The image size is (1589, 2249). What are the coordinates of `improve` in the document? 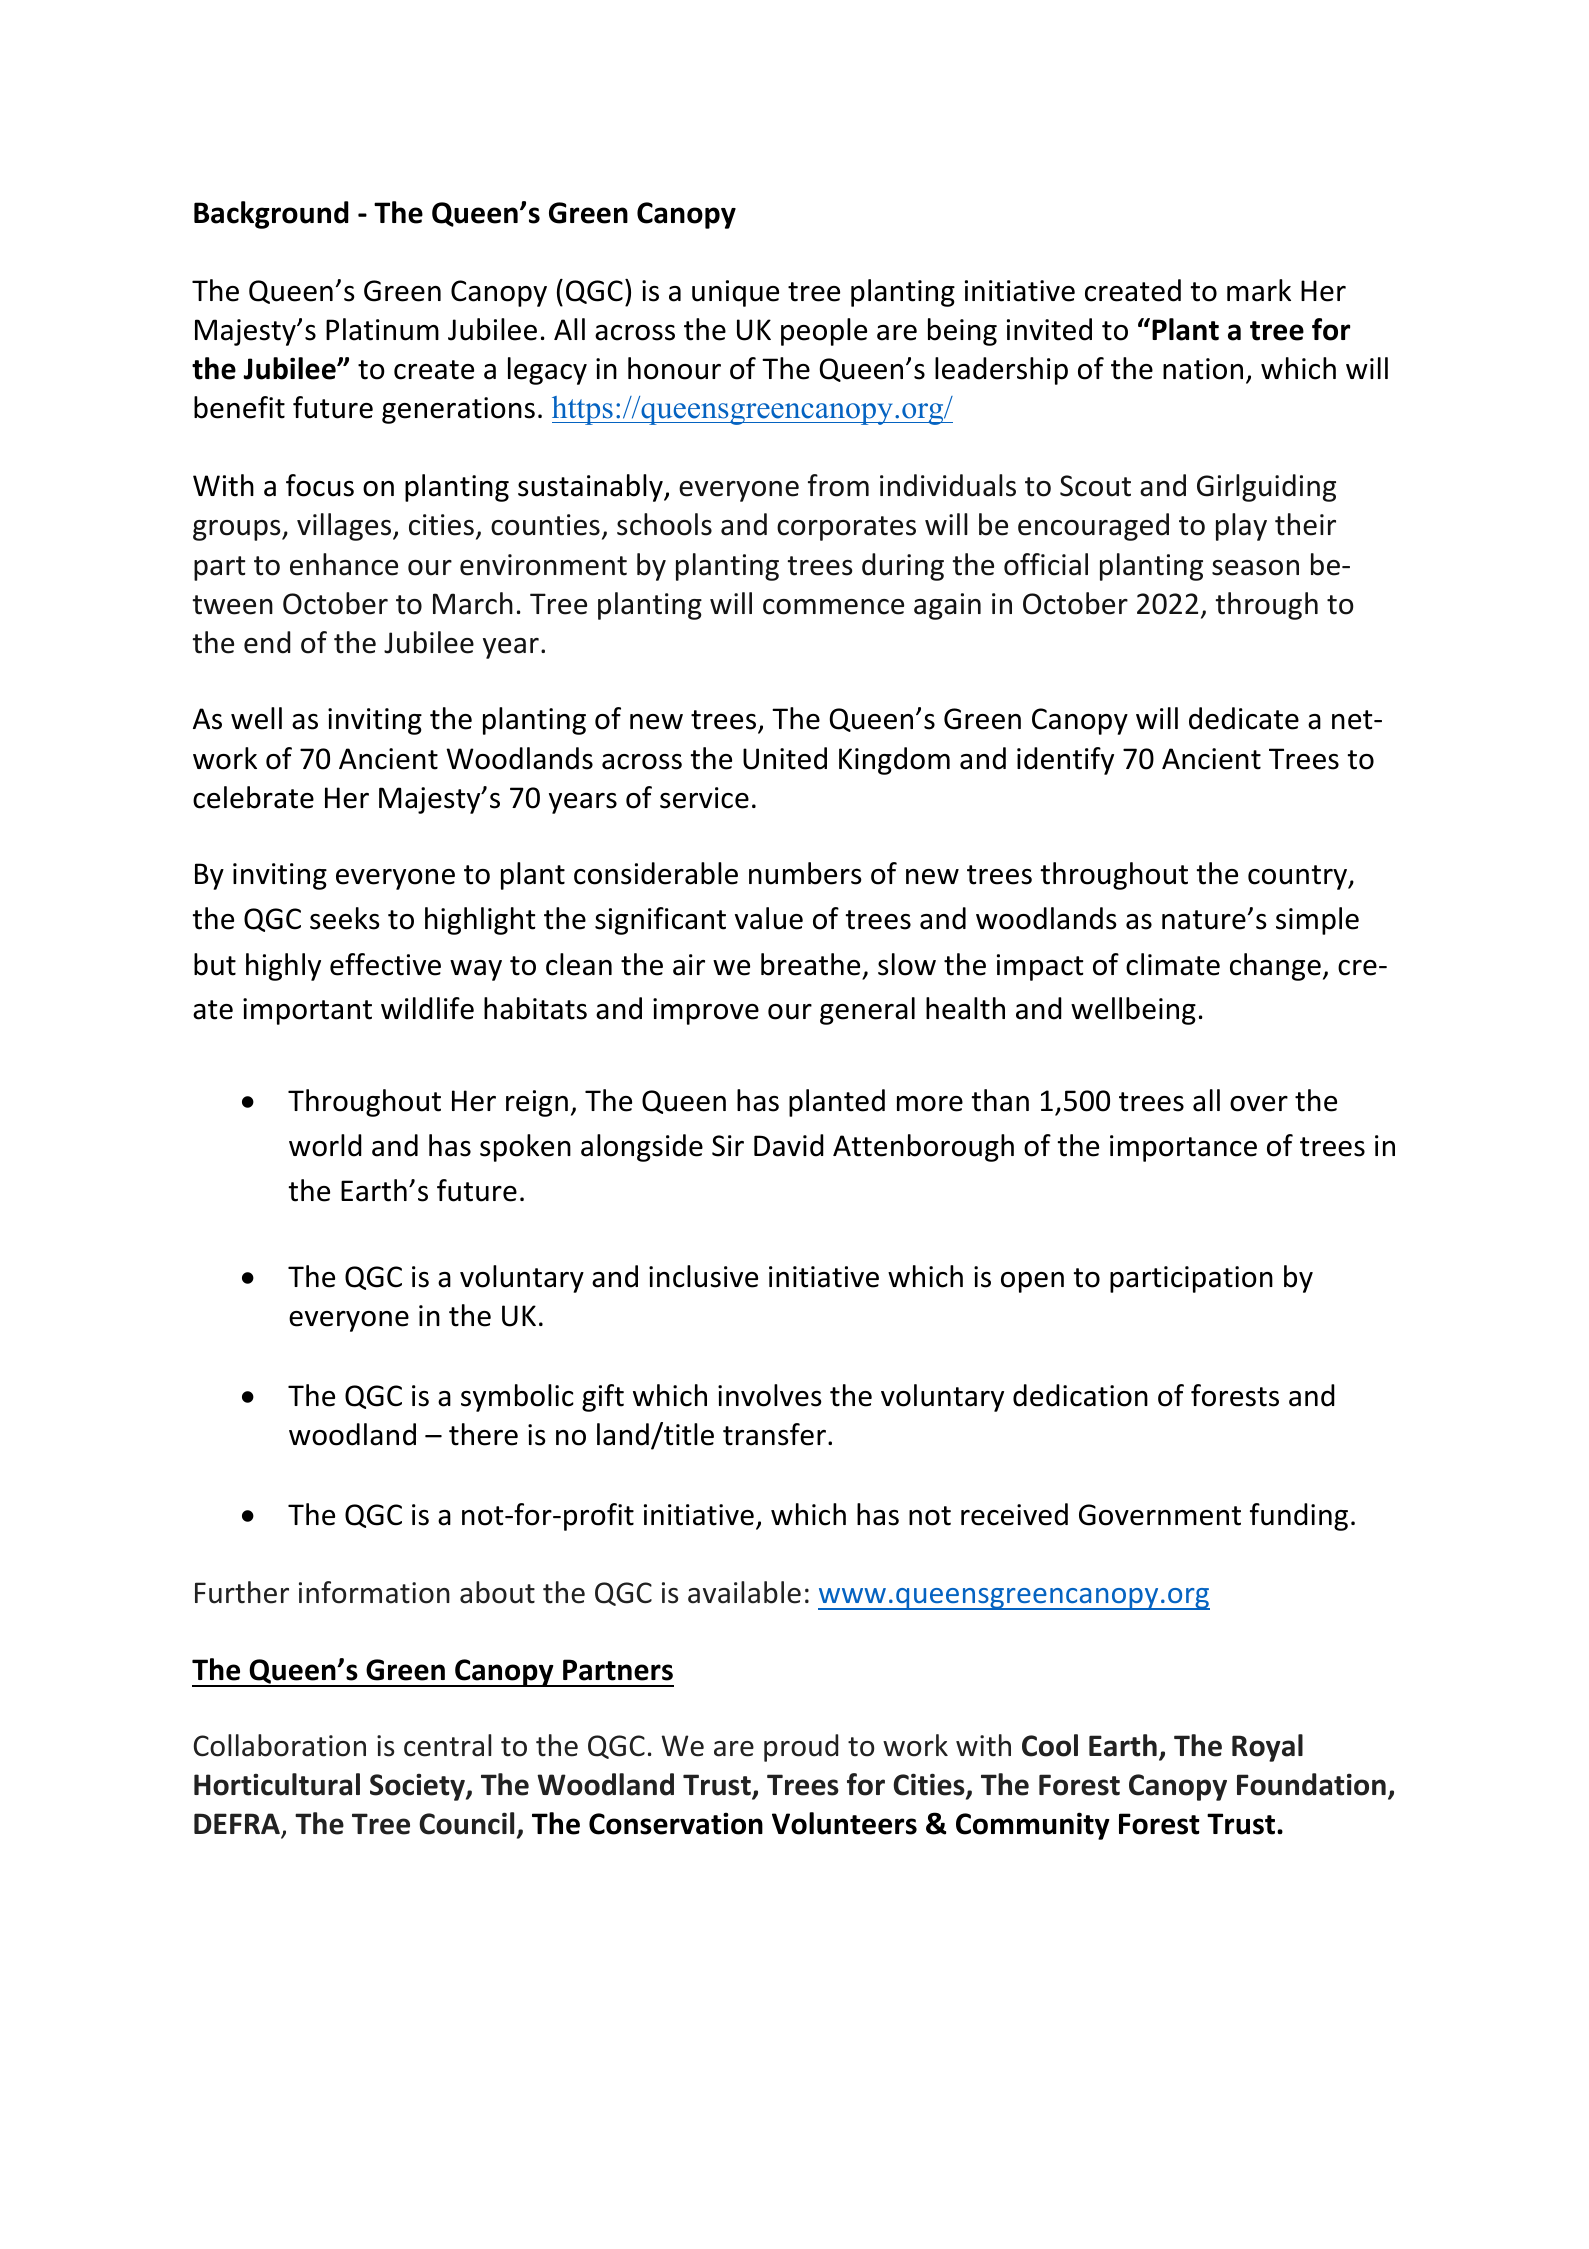 It's located at (706, 1011).
